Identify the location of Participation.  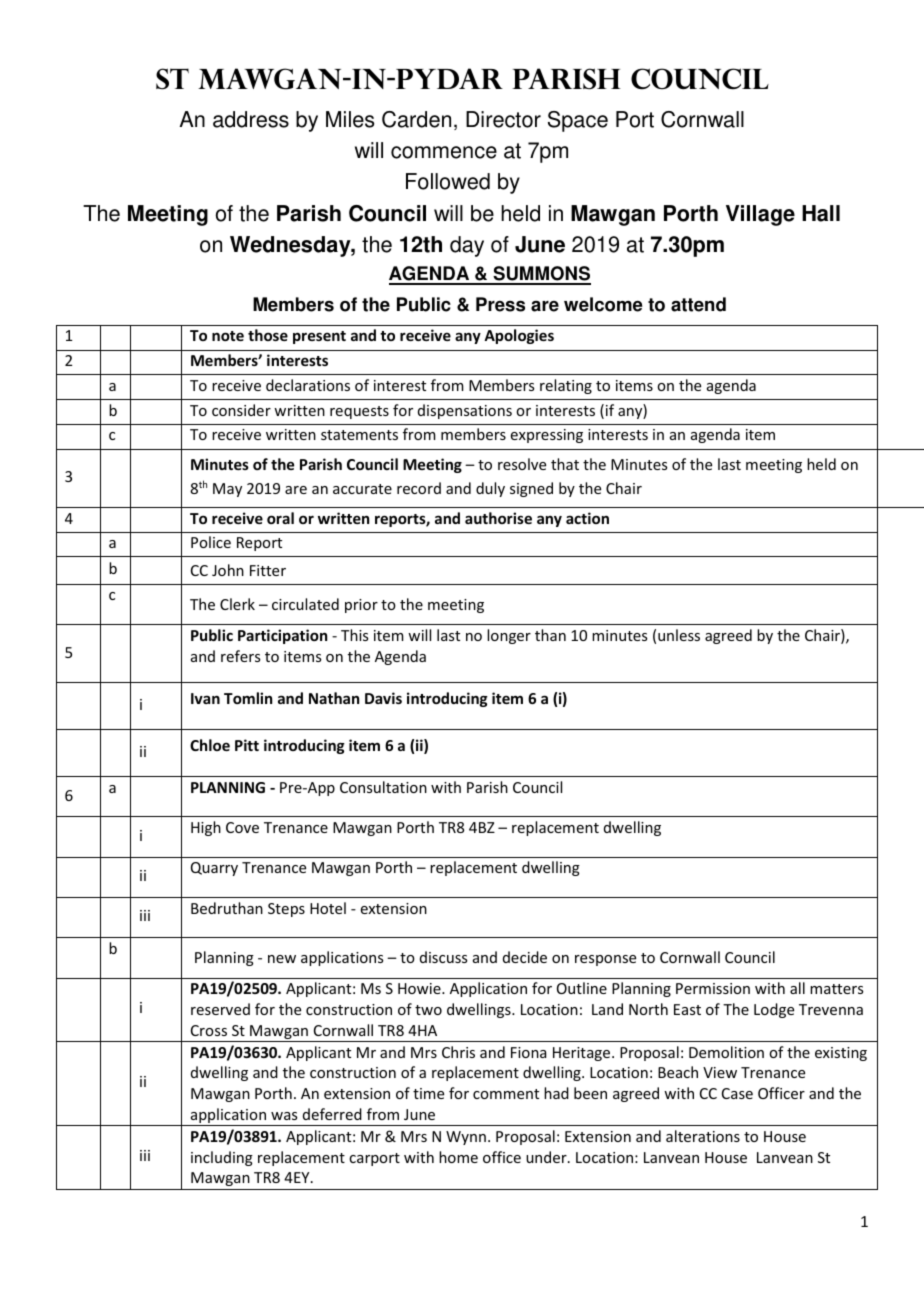
(282, 636).
